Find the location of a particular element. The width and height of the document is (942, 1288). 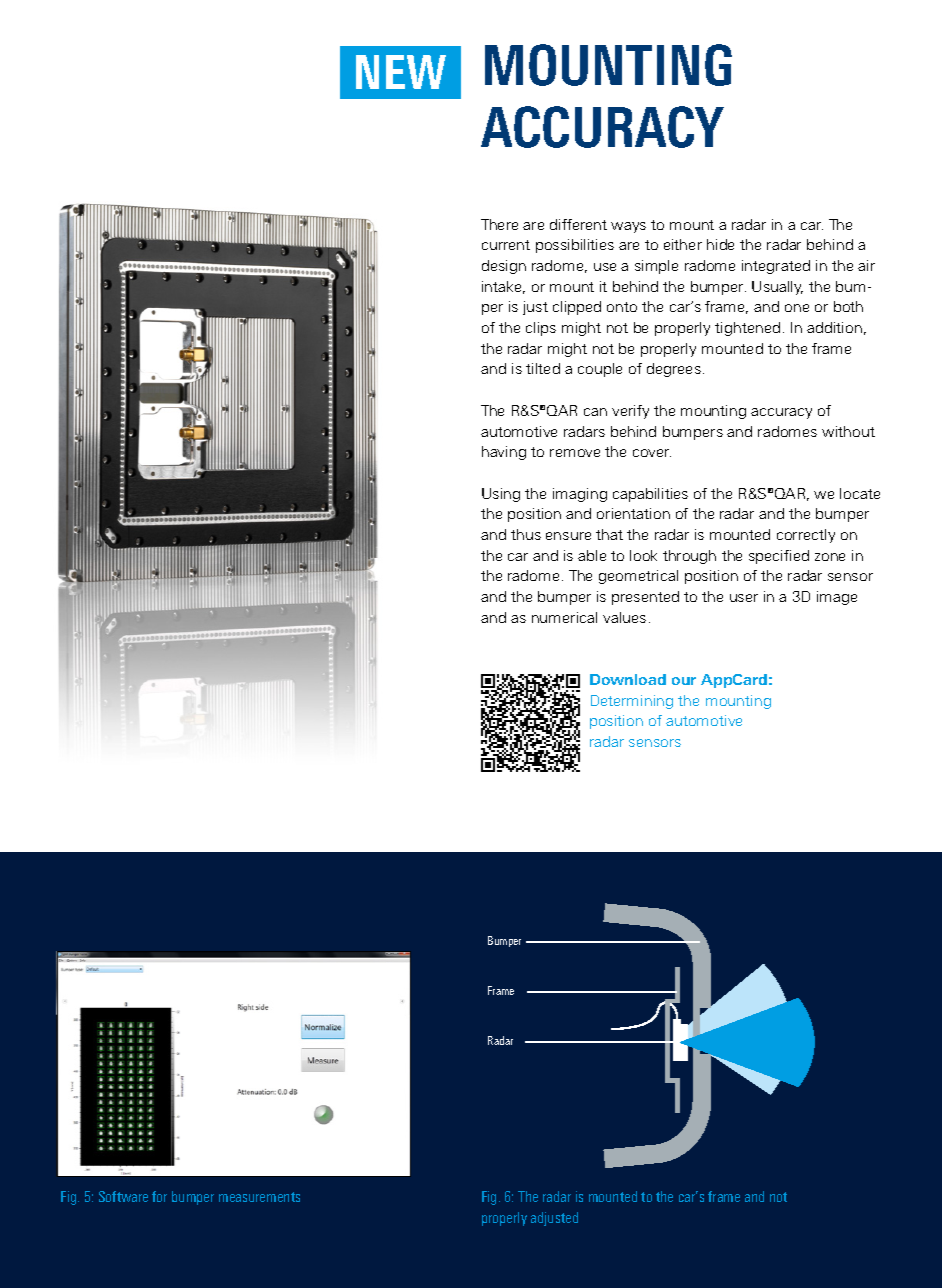

hide is located at coordinates (720, 244).
